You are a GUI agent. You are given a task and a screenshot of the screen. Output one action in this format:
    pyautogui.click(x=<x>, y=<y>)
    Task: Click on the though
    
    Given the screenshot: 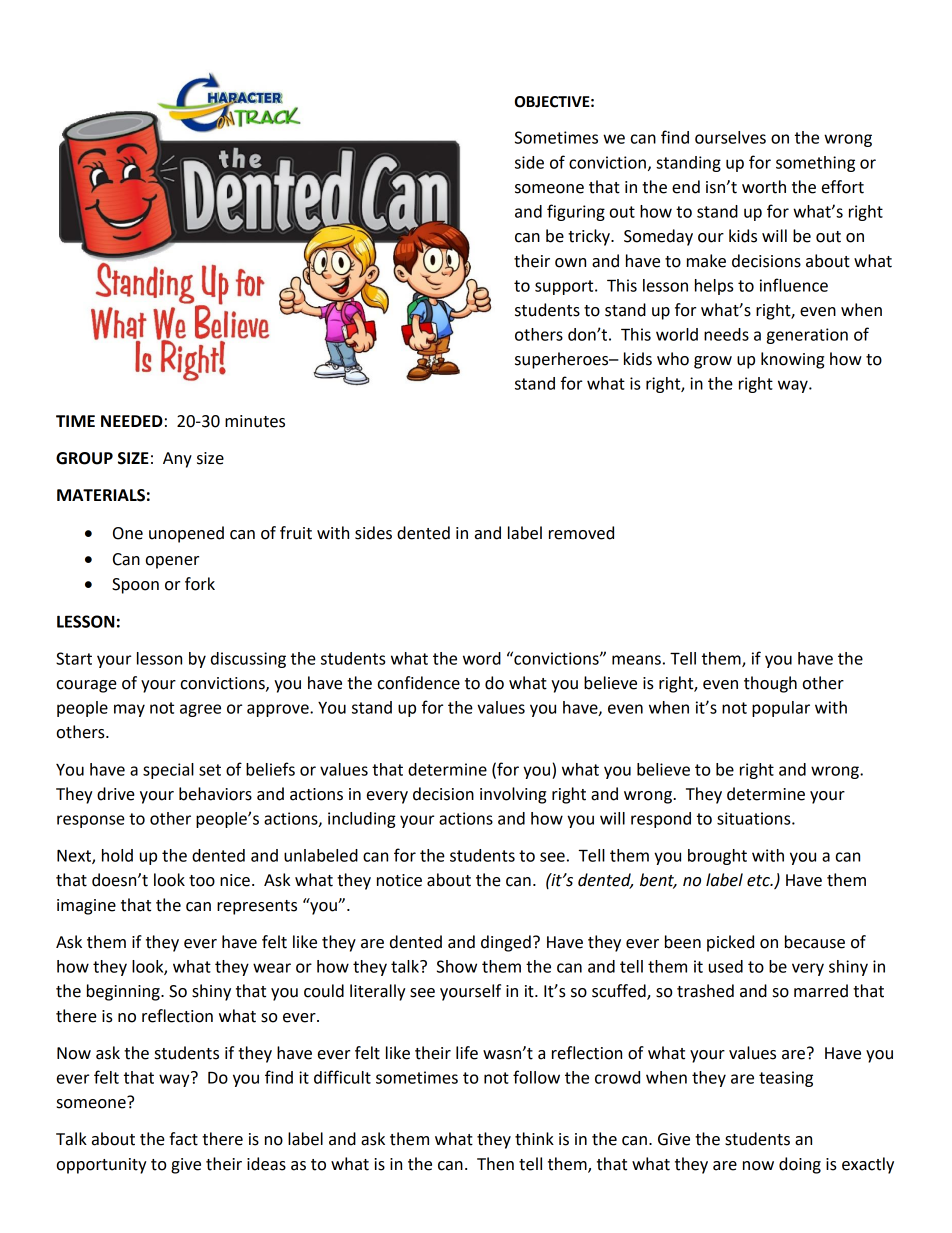 What is the action you would take?
    pyautogui.click(x=770, y=684)
